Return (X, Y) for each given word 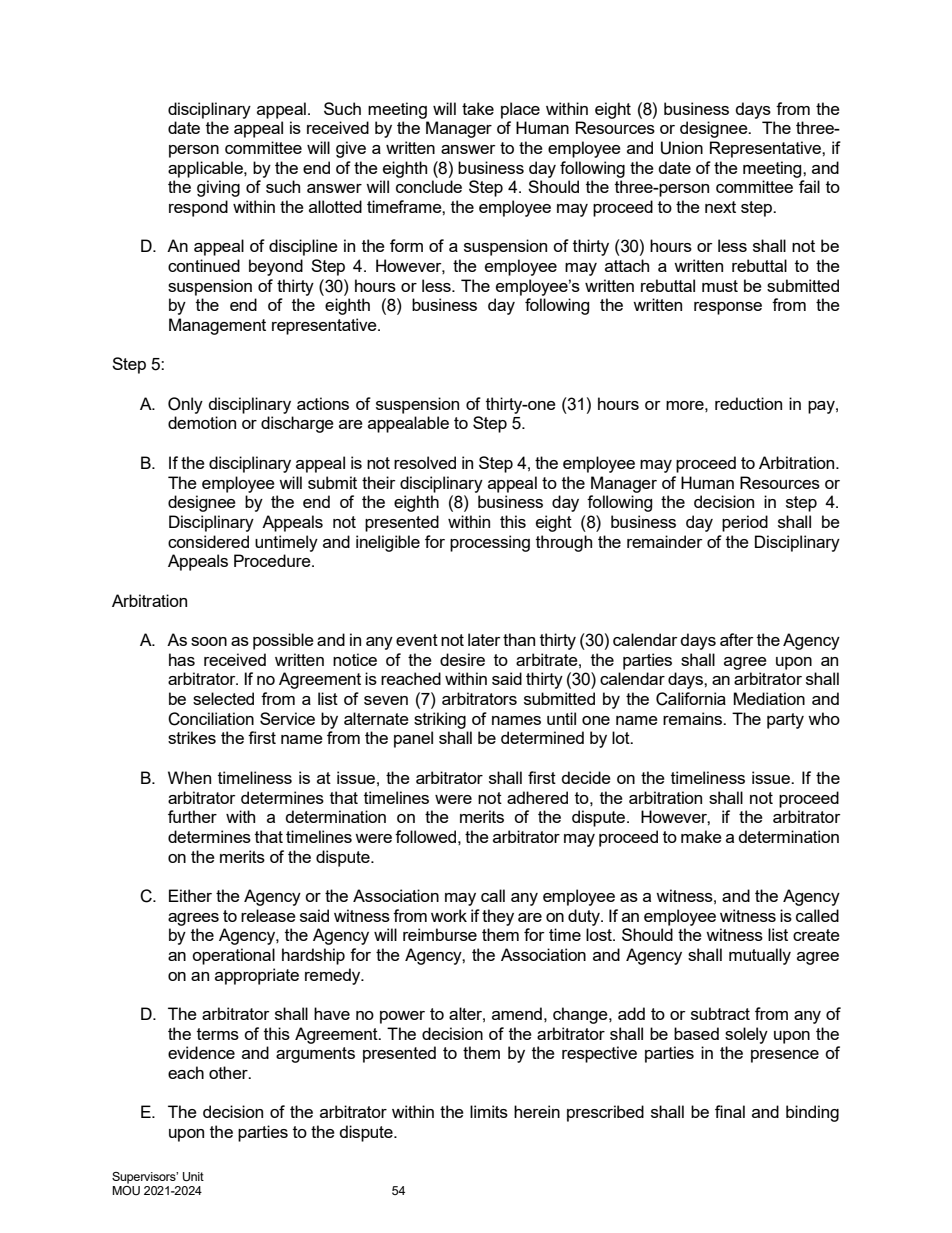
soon (209, 641)
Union (682, 148)
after (737, 639)
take (478, 108)
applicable (206, 169)
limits (489, 1111)
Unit (193, 1177)
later (484, 639)
